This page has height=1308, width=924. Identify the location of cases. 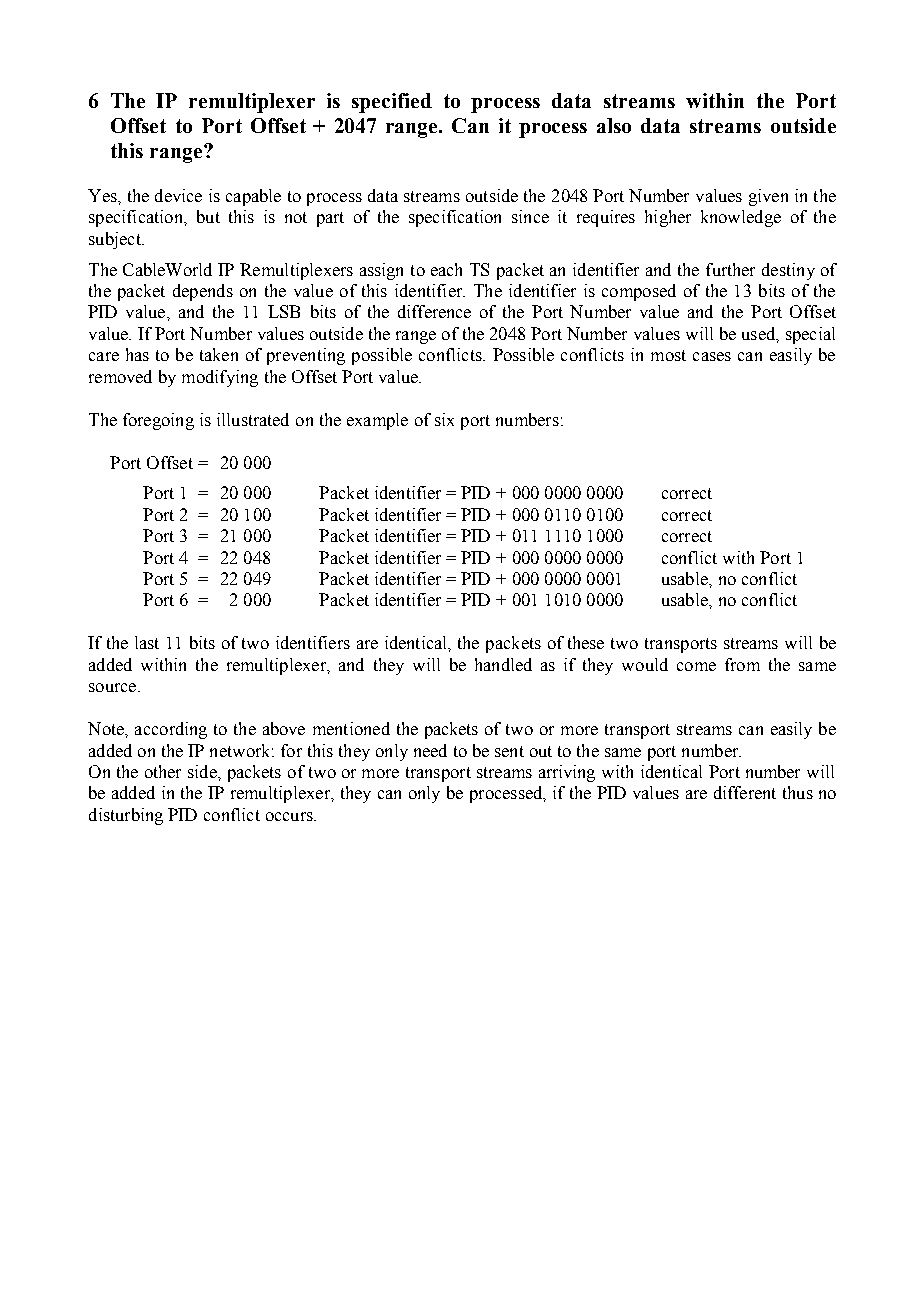
(712, 356).
